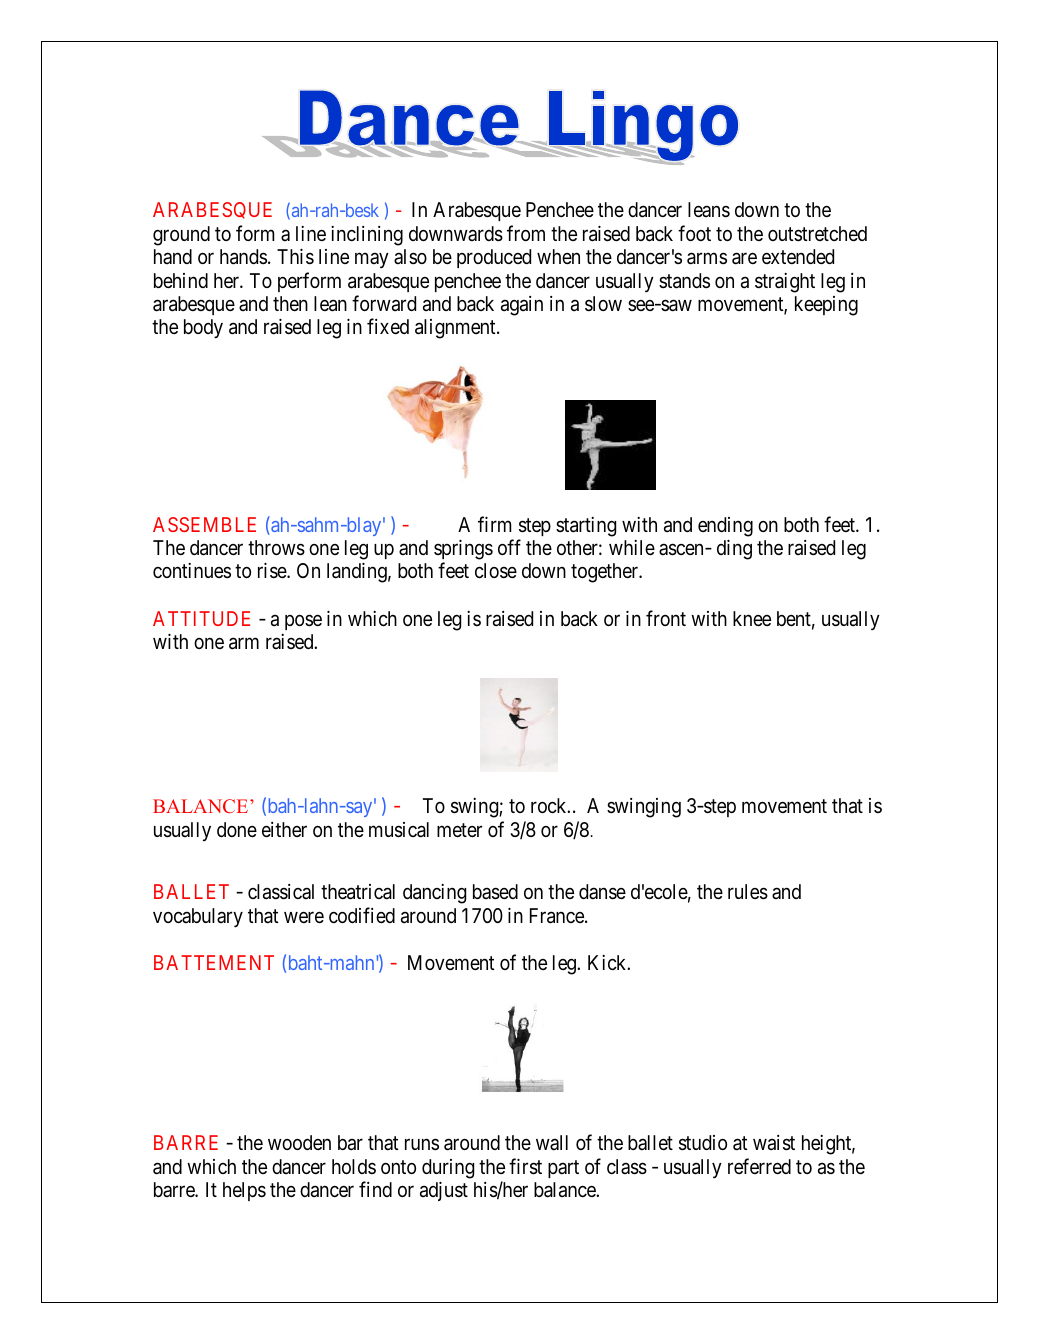 This screenshot has height=1343, width=1038. Describe the element at coordinates (550, 805) in the screenshot. I see `rock` at that location.
